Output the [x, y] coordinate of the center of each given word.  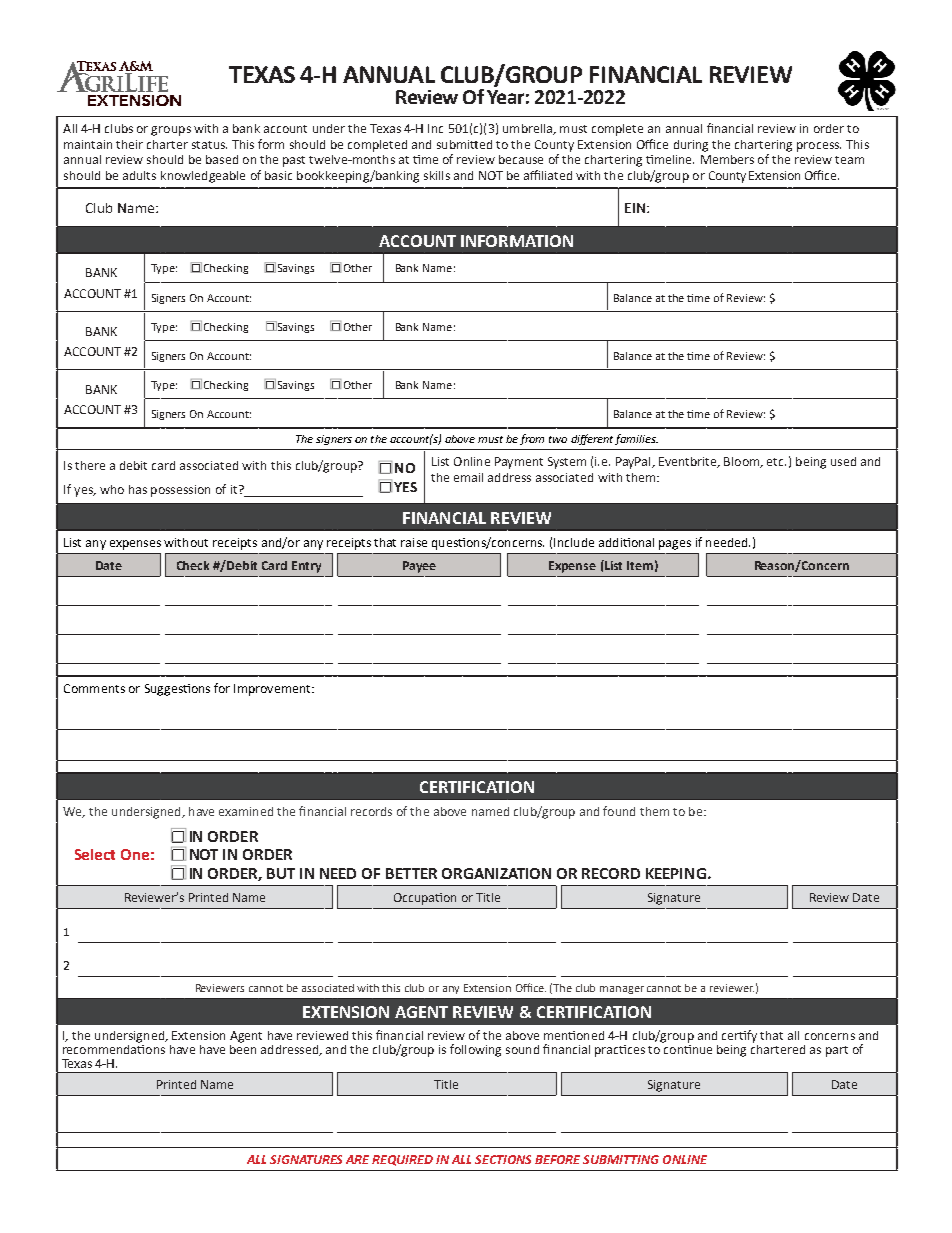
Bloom [743, 462]
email [468, 477]
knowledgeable [203, 177]
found [619, 811]
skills [437, 175]
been [243, 1048]
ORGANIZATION [496, 873]
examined [246, 811]
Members [727, 159]
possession [180, 491]
